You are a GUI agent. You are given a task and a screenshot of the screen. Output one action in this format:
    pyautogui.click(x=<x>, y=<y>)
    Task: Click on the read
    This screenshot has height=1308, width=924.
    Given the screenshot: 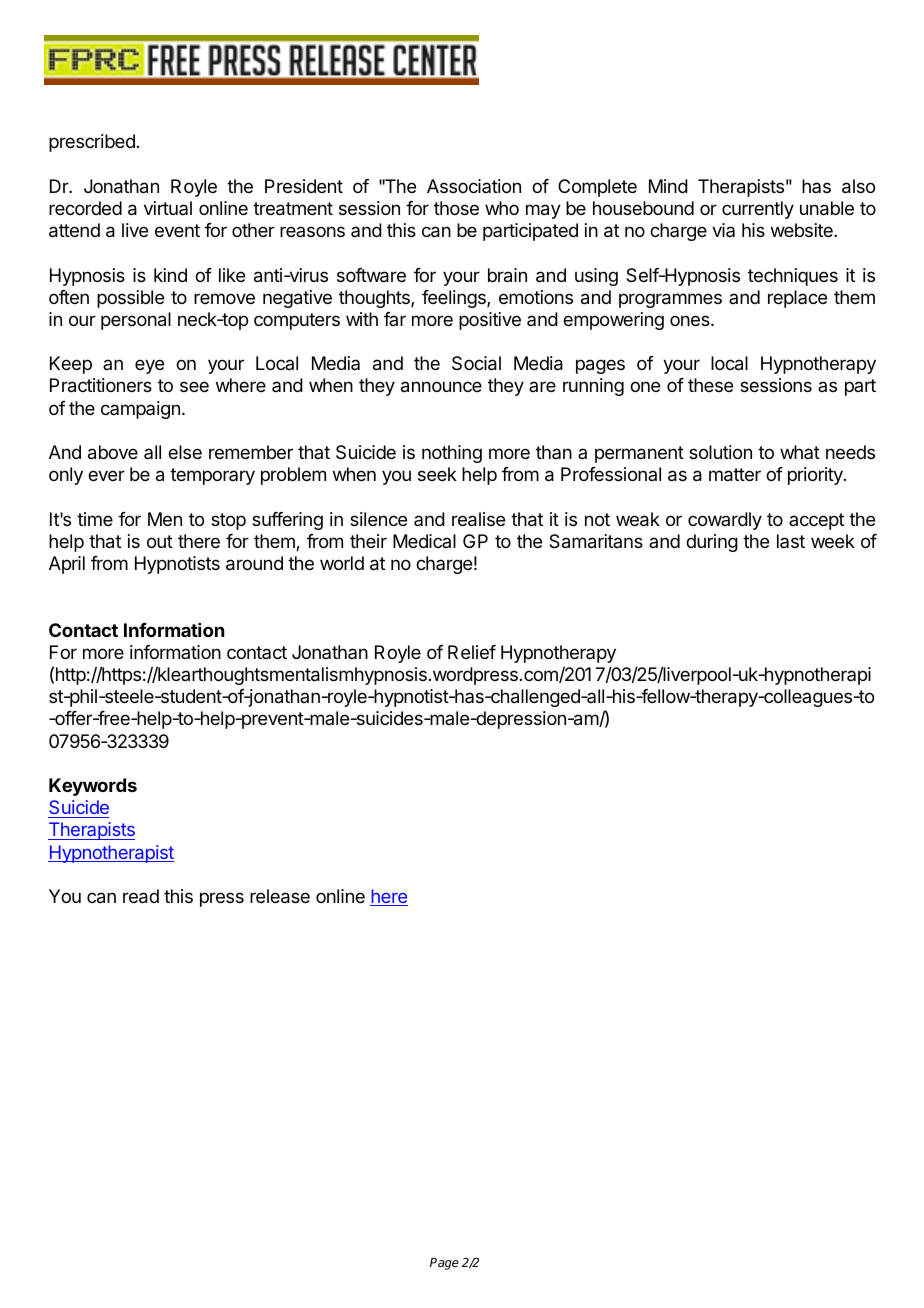 What is the action you would take?
    pyautogui.click(x=141, y=896)
